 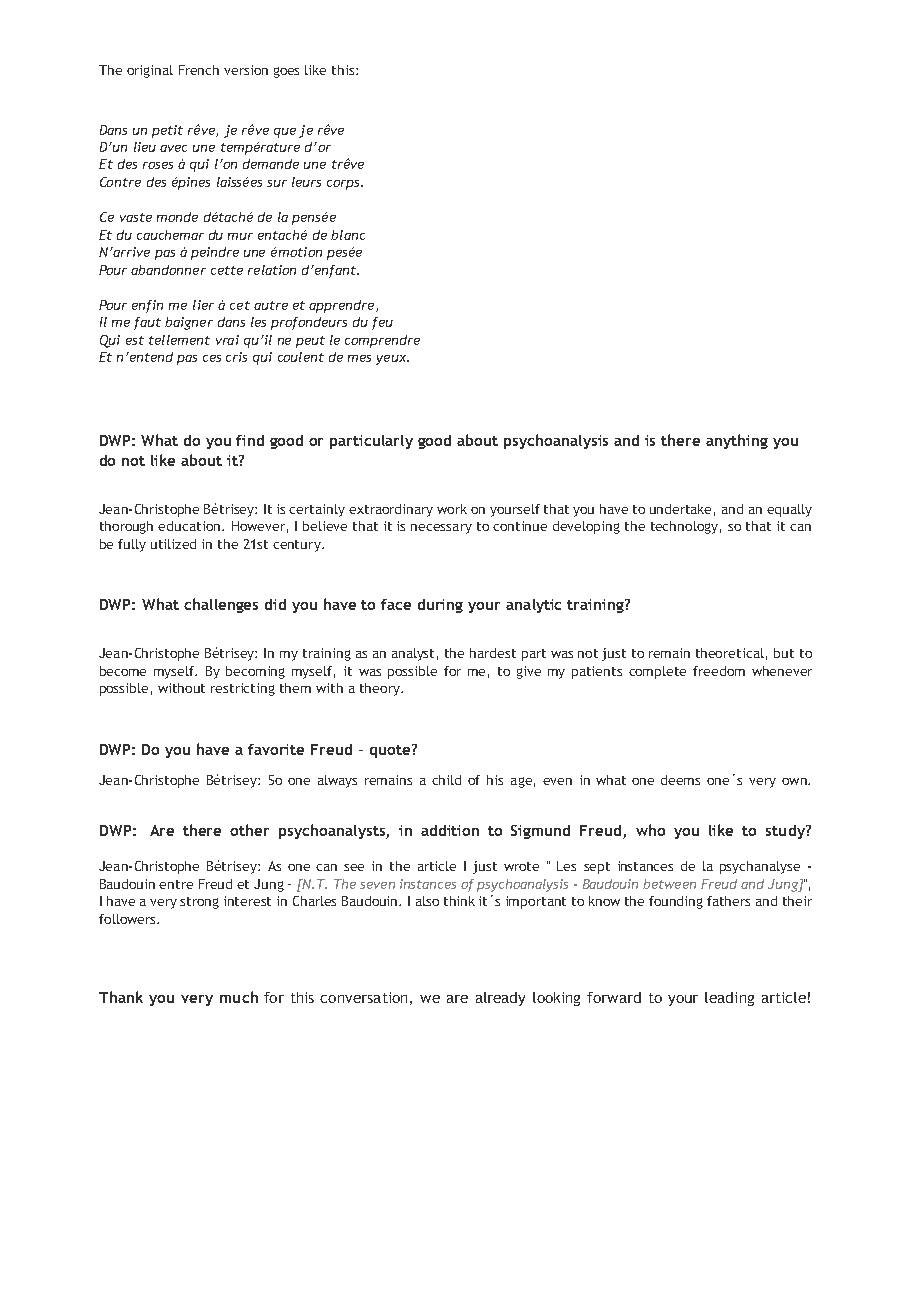 I want to click on French, so click(x=199, y=70).
